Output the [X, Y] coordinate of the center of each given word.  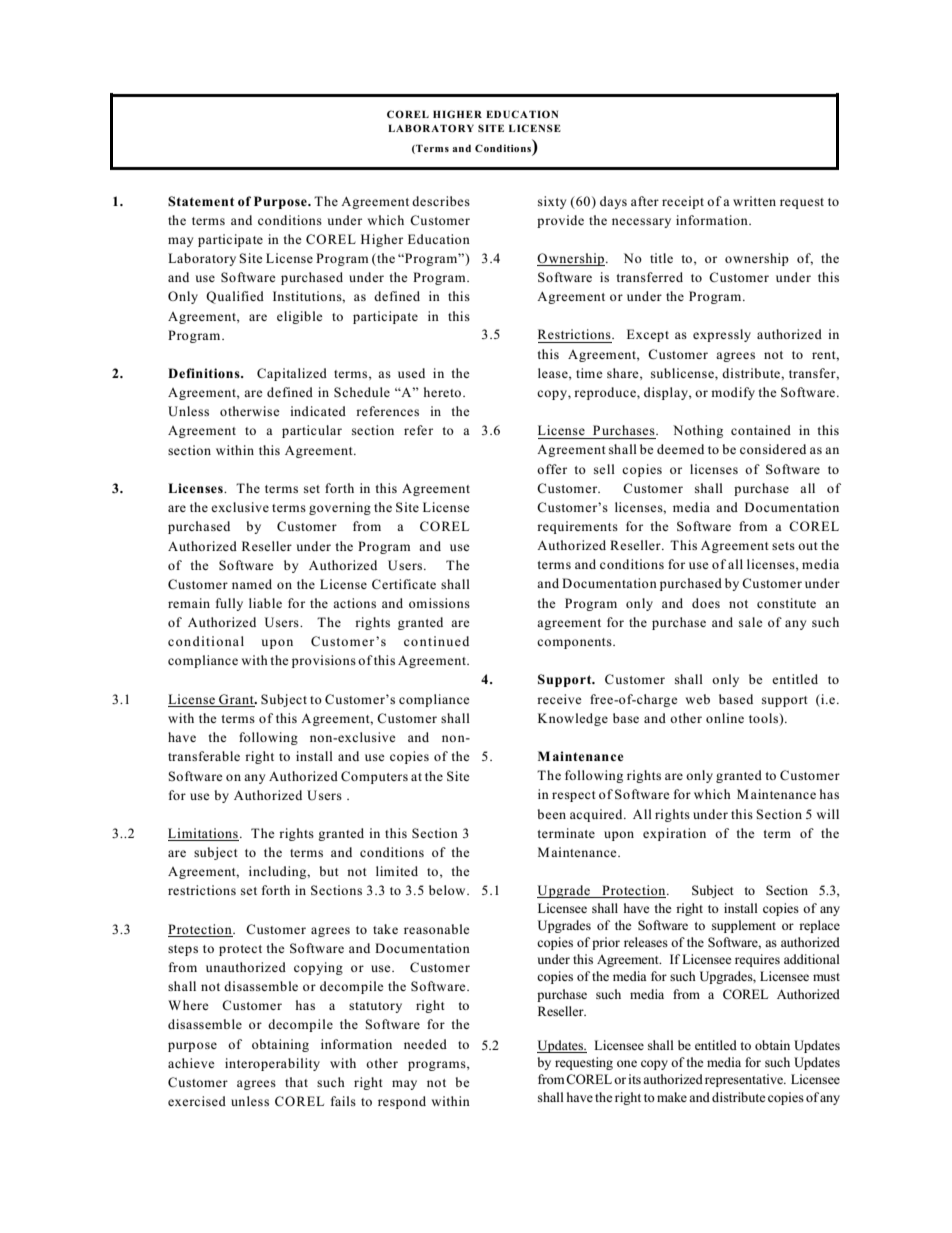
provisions [324, 661]
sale [751, 622]
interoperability [272, 1064]
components [575, 643]
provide [560, 221]
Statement [201, 201]
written [754, 201]
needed [425, 1044]
